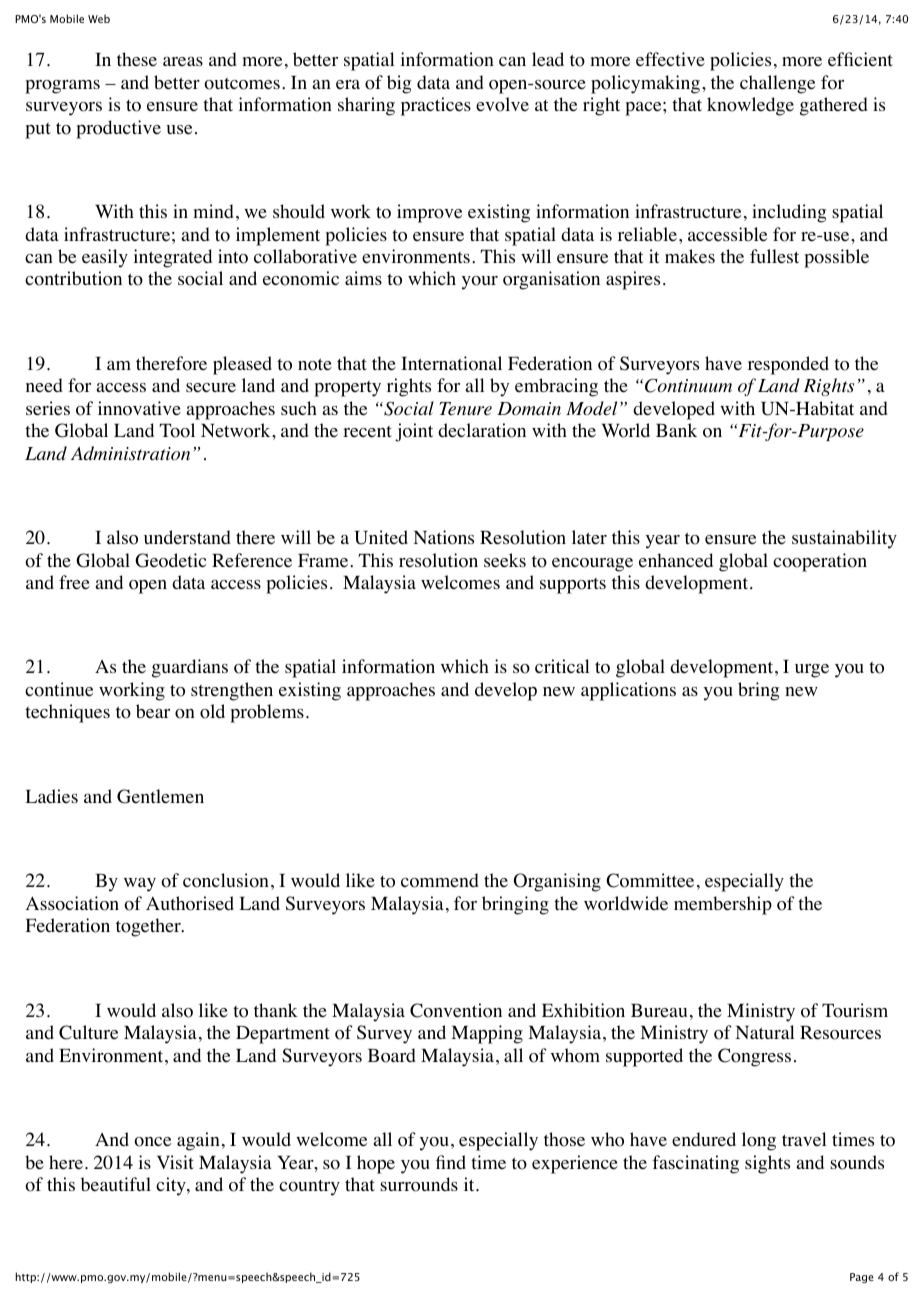 This screenshot has height=1308, width=924. Describe the element at coordinates (116, 1184) in the screenshot. I see `beautiful` at that location.
